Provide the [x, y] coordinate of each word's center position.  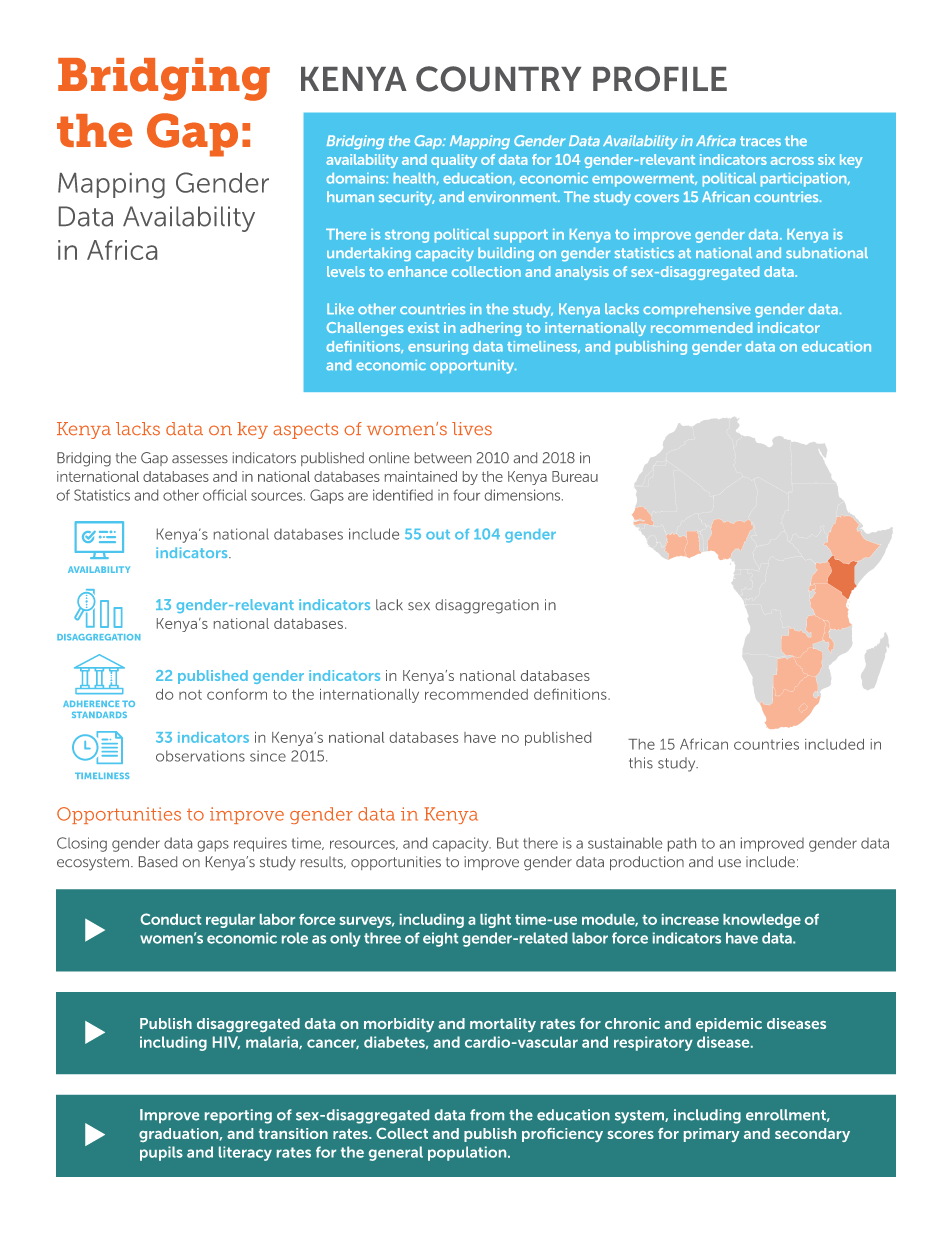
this [641, 763]
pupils [161, 1153]
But [507, 843]
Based [158, 861]
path [682, 844]
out [438, 535]
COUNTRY [498, 79]
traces [760, 141]
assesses [200, 459]
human [350, 196]
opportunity [473, 367]
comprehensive [697, 310]
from [487, 1115]
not [190, 695]
